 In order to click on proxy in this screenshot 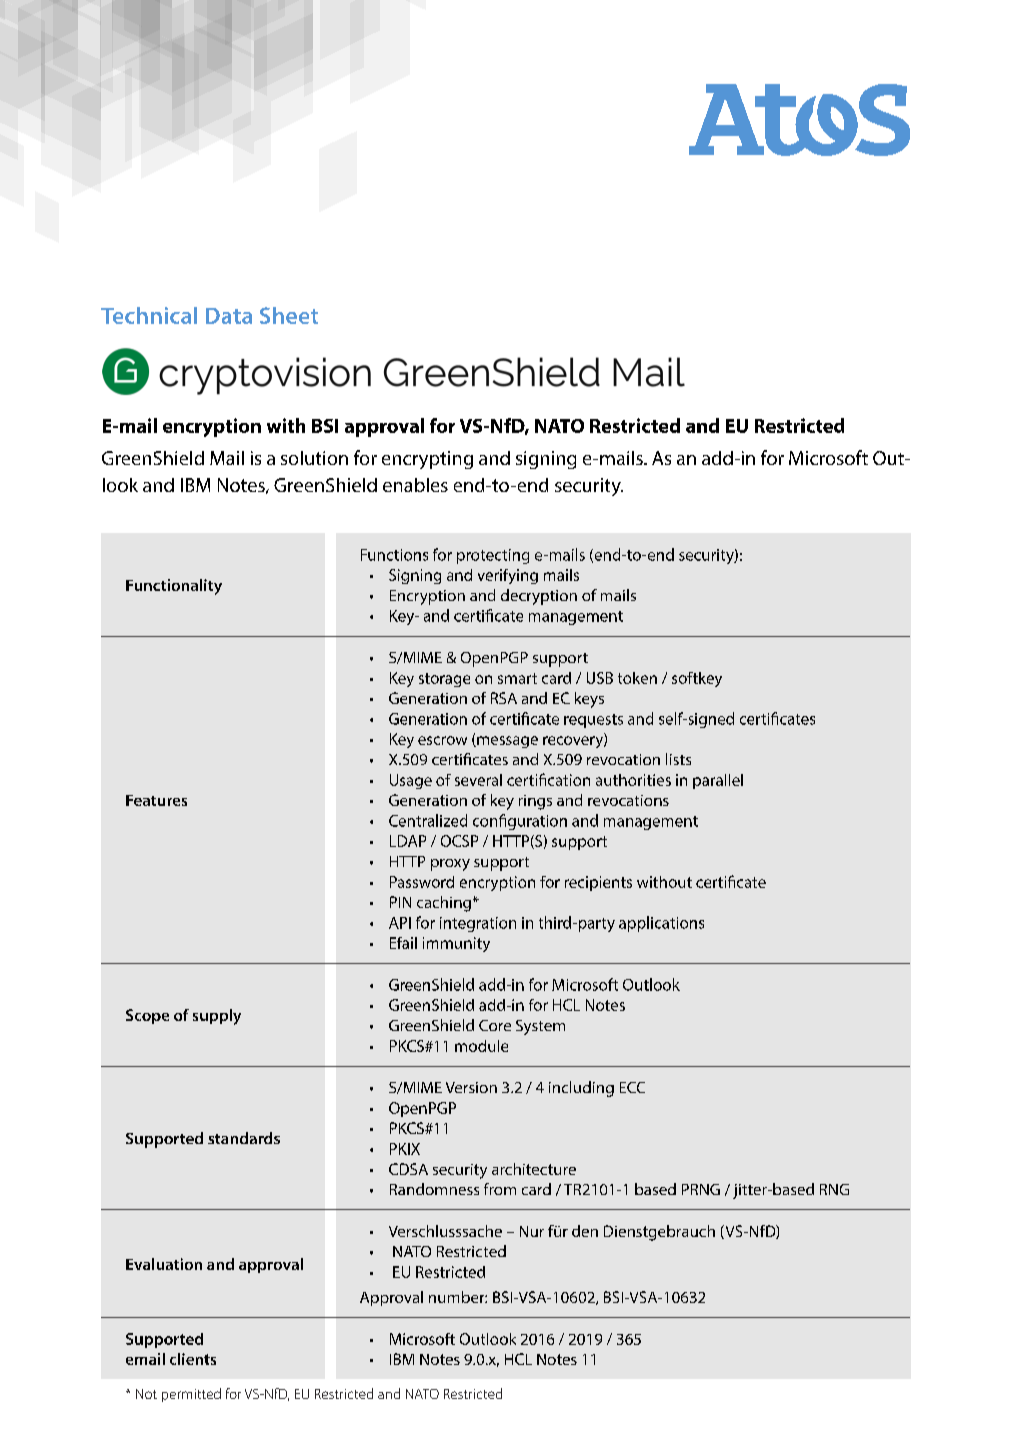, I will do `click(450, 865)`.
